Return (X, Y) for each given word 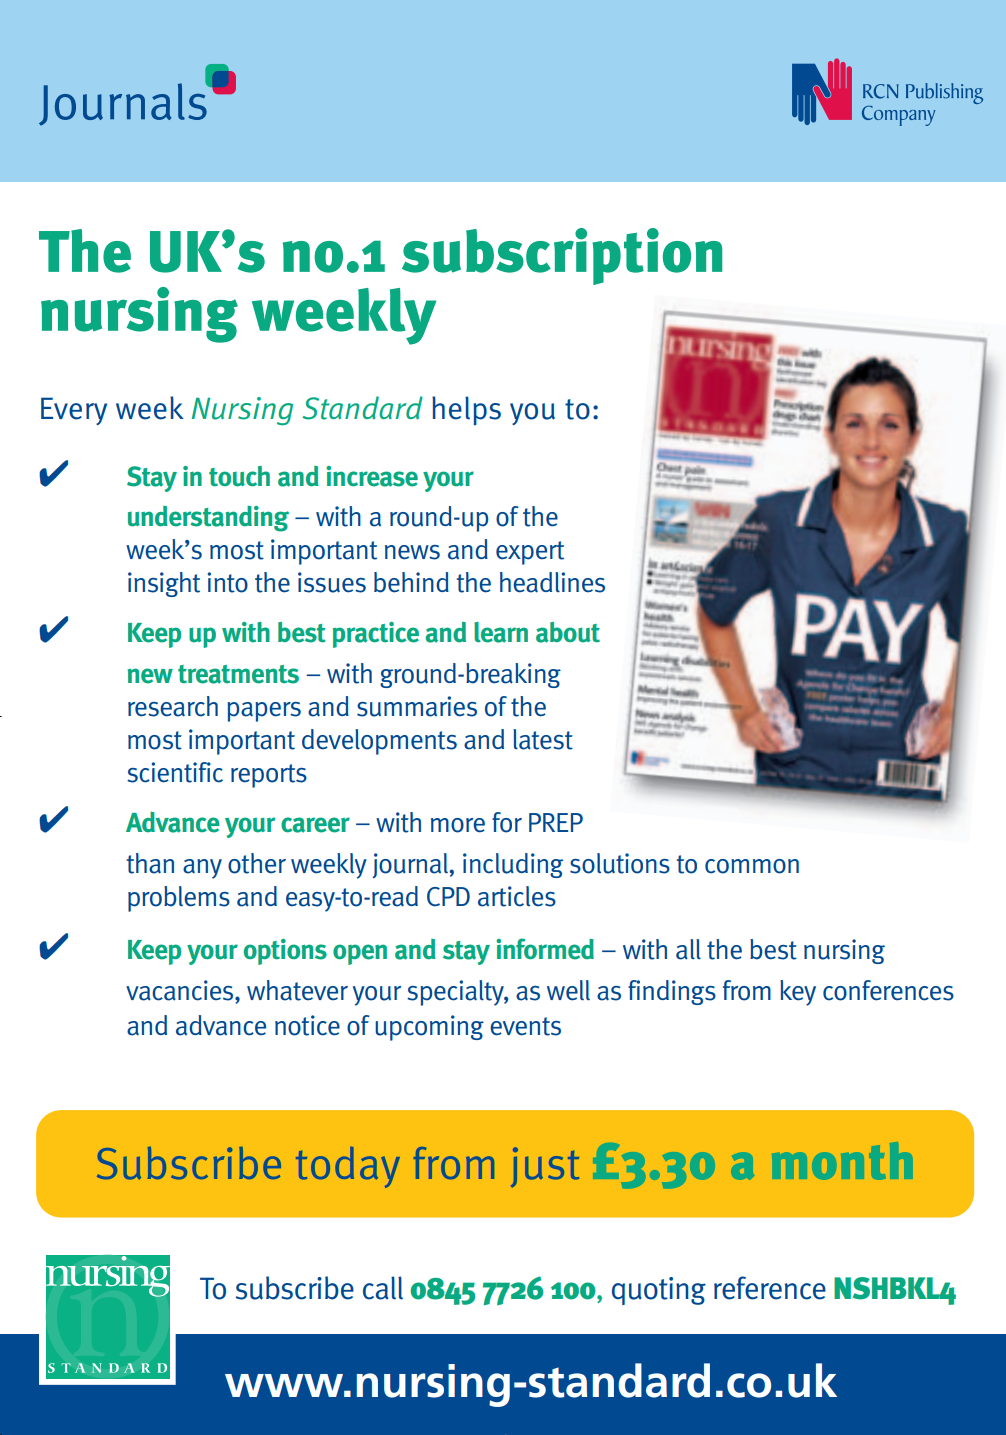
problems (179, 899)
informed (545, 949)
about (568, 632)
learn (501, 632)
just (545, 1167)
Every (74, 411)
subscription (562, 256)
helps (466, 411)
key (798, 993)
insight (164, 584)
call (383, 1288)
